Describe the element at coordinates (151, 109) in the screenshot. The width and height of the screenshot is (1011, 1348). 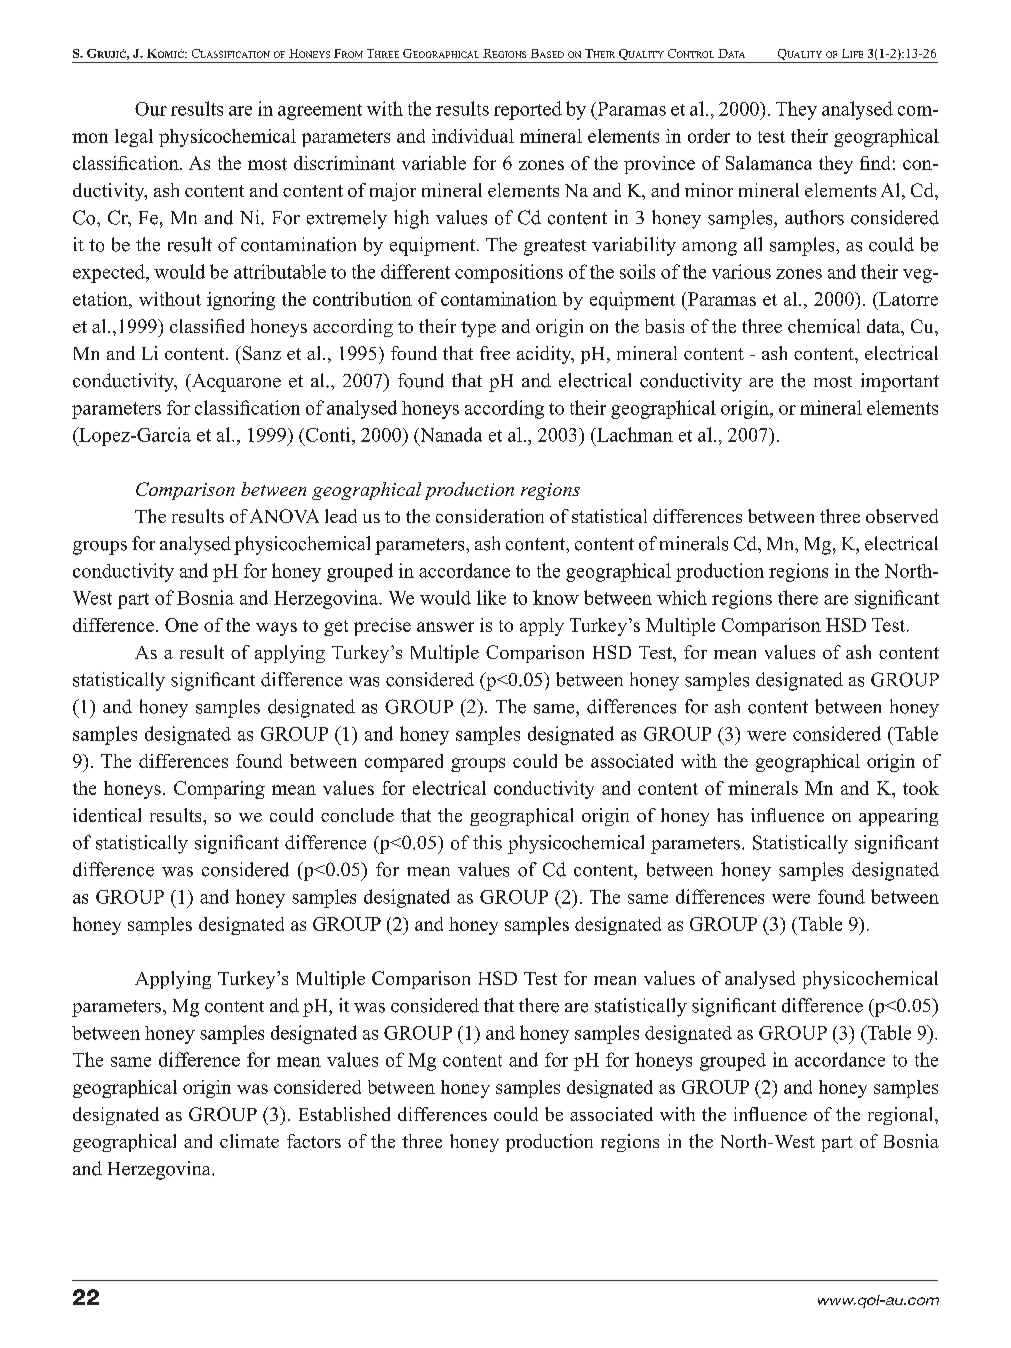
I see `Our` at that location.
